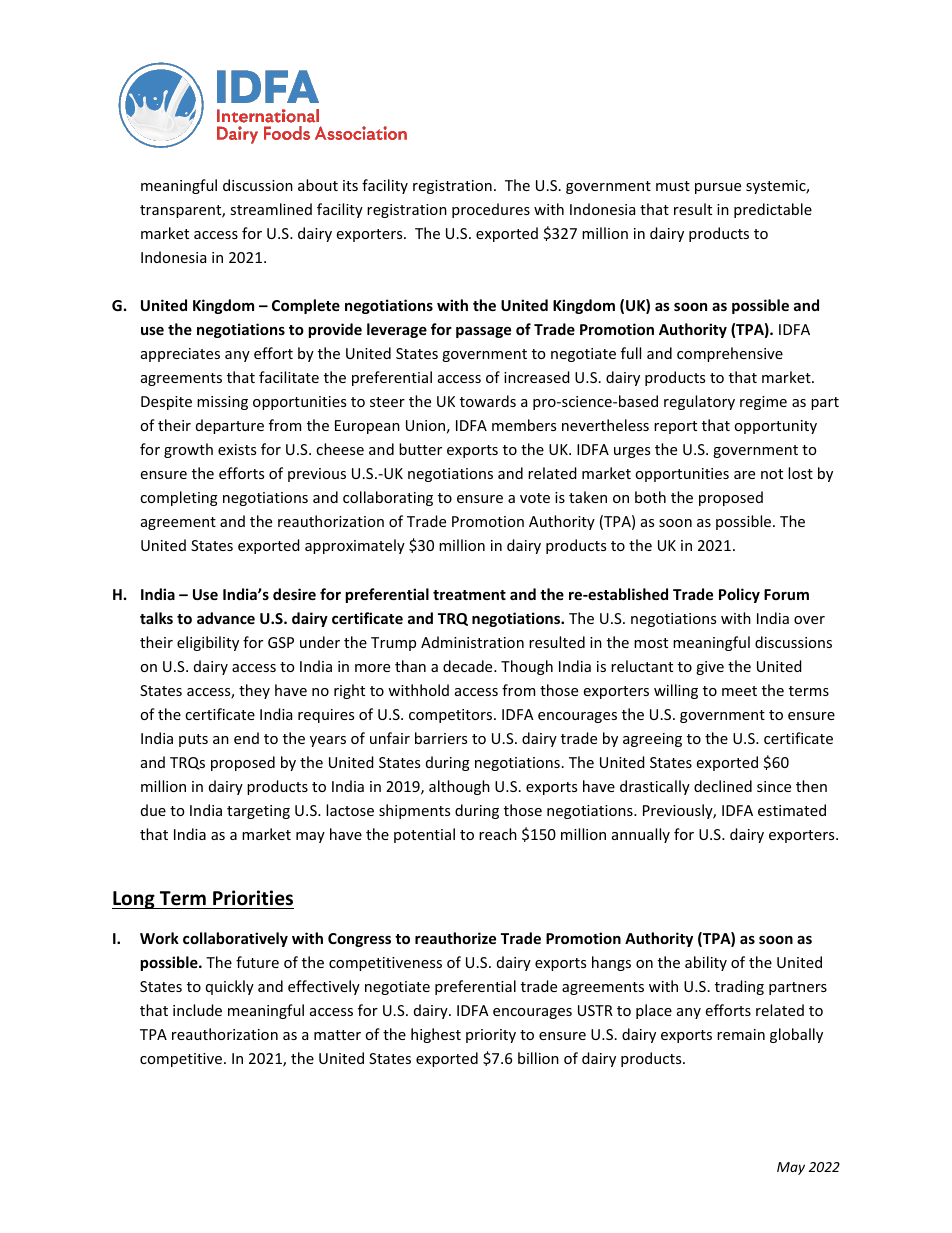 This screenshot has height=1233, width=952. What do you see at coordinates (472, 642) in the screenshot?
I see `Administration` at bounding box center [472, 642].
